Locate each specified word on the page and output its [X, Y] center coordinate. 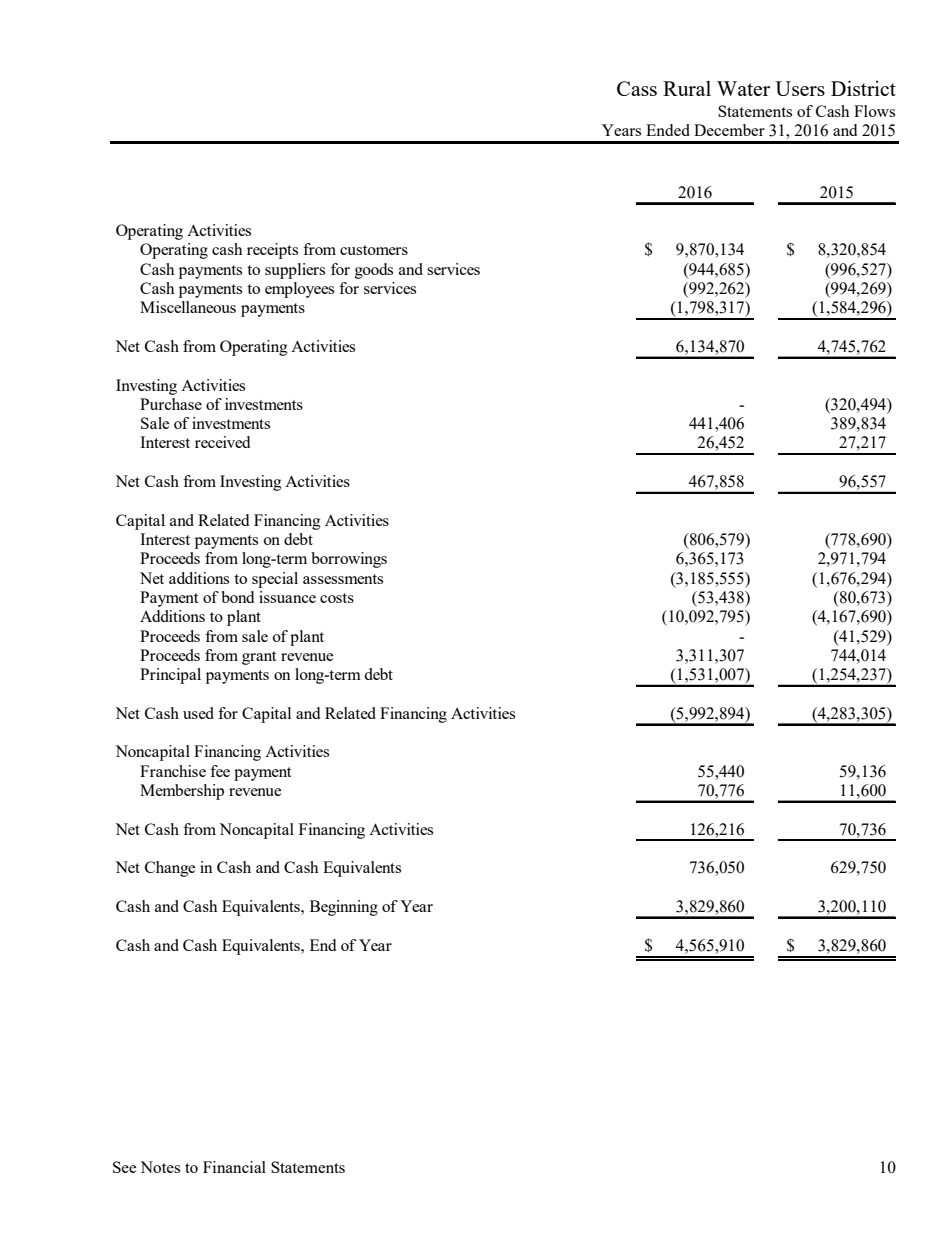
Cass [637, 88]
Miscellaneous [188, 307]
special [275, 580]
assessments [343, 579]
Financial [234, 1167]
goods [374, 271]
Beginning [344, 908]
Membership [182, 792]
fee [220, 771]
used [198, 713]
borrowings [349, 560]
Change [170, 869]
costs [337, 598]
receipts [272, 251]
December [729, 130]
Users [800, 88]
